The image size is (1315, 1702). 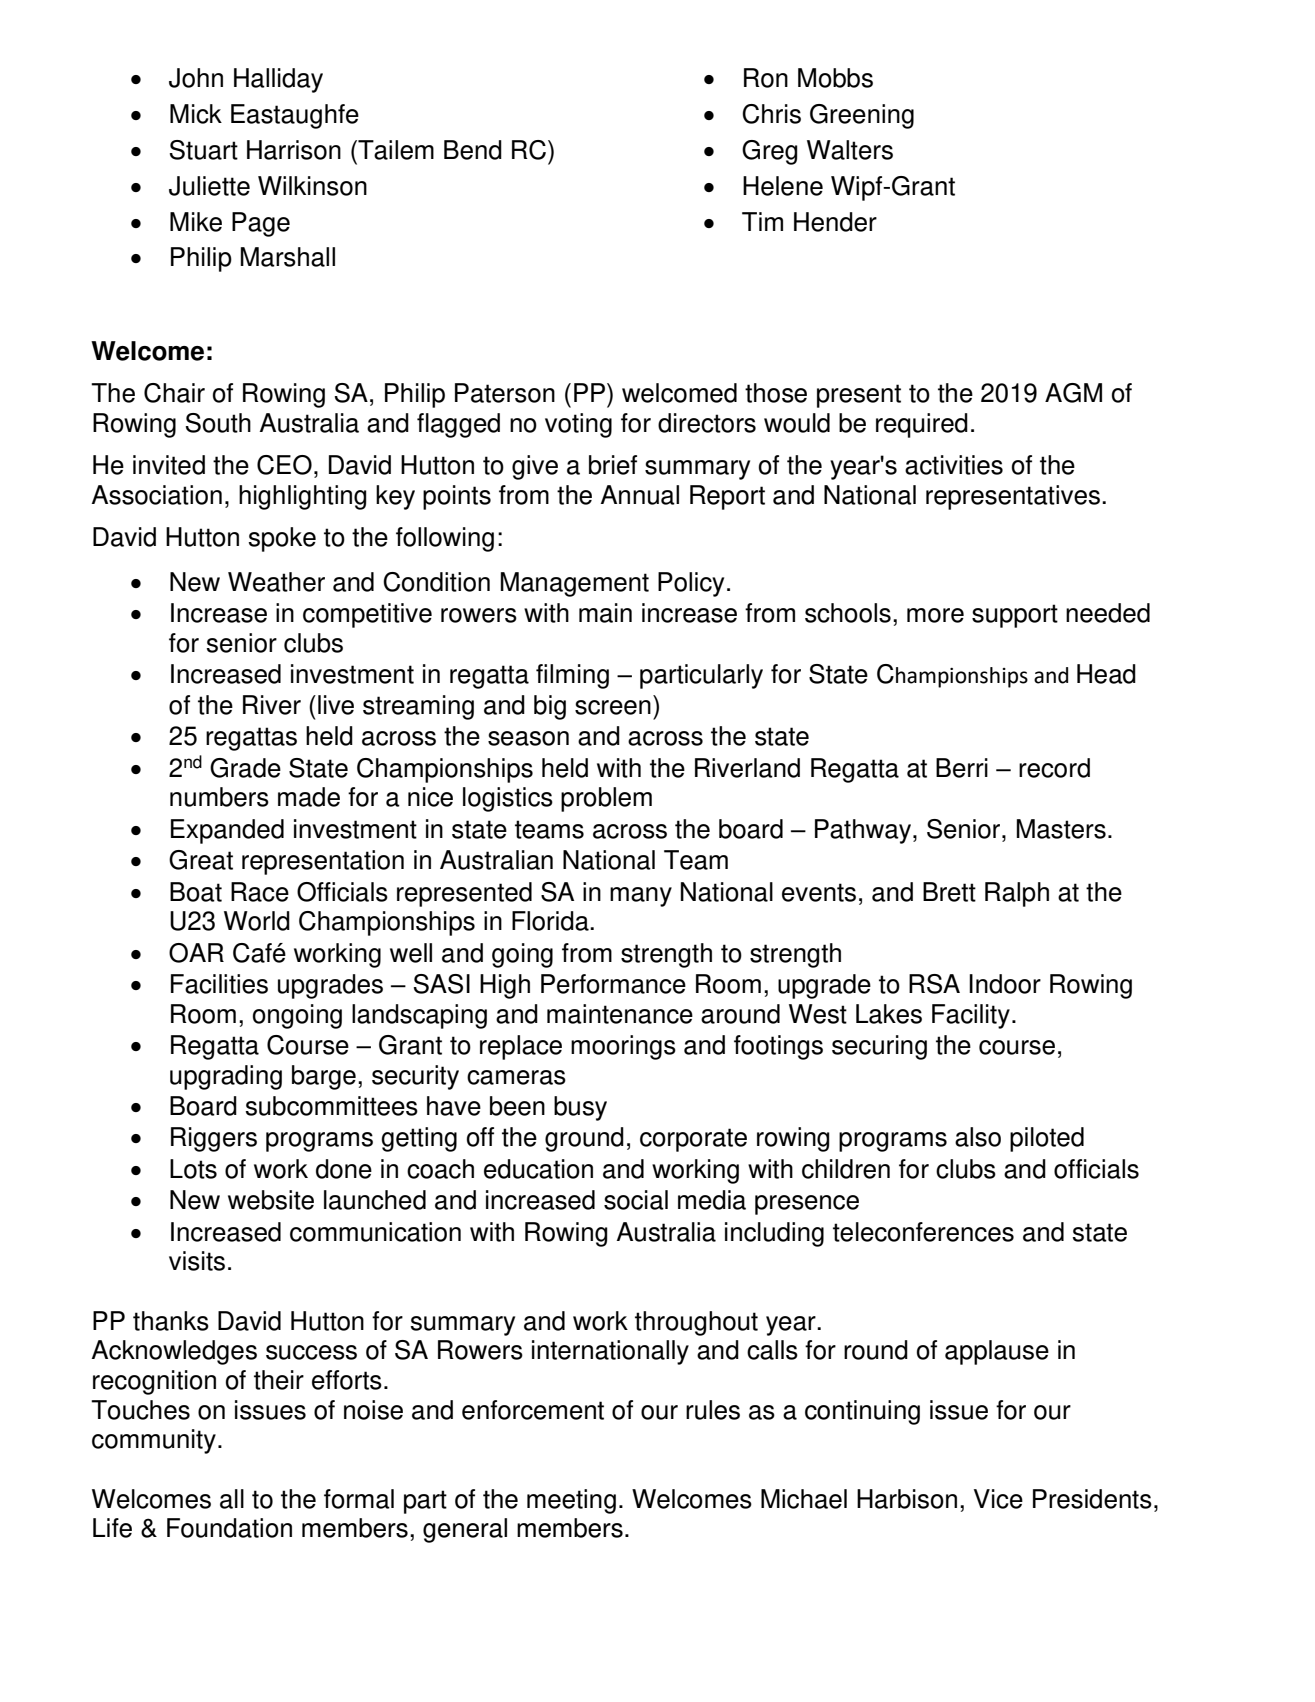 What do you see at coordinates (580, 1108) in the document?
I see `busy` at bounding box center [580, 1108].
